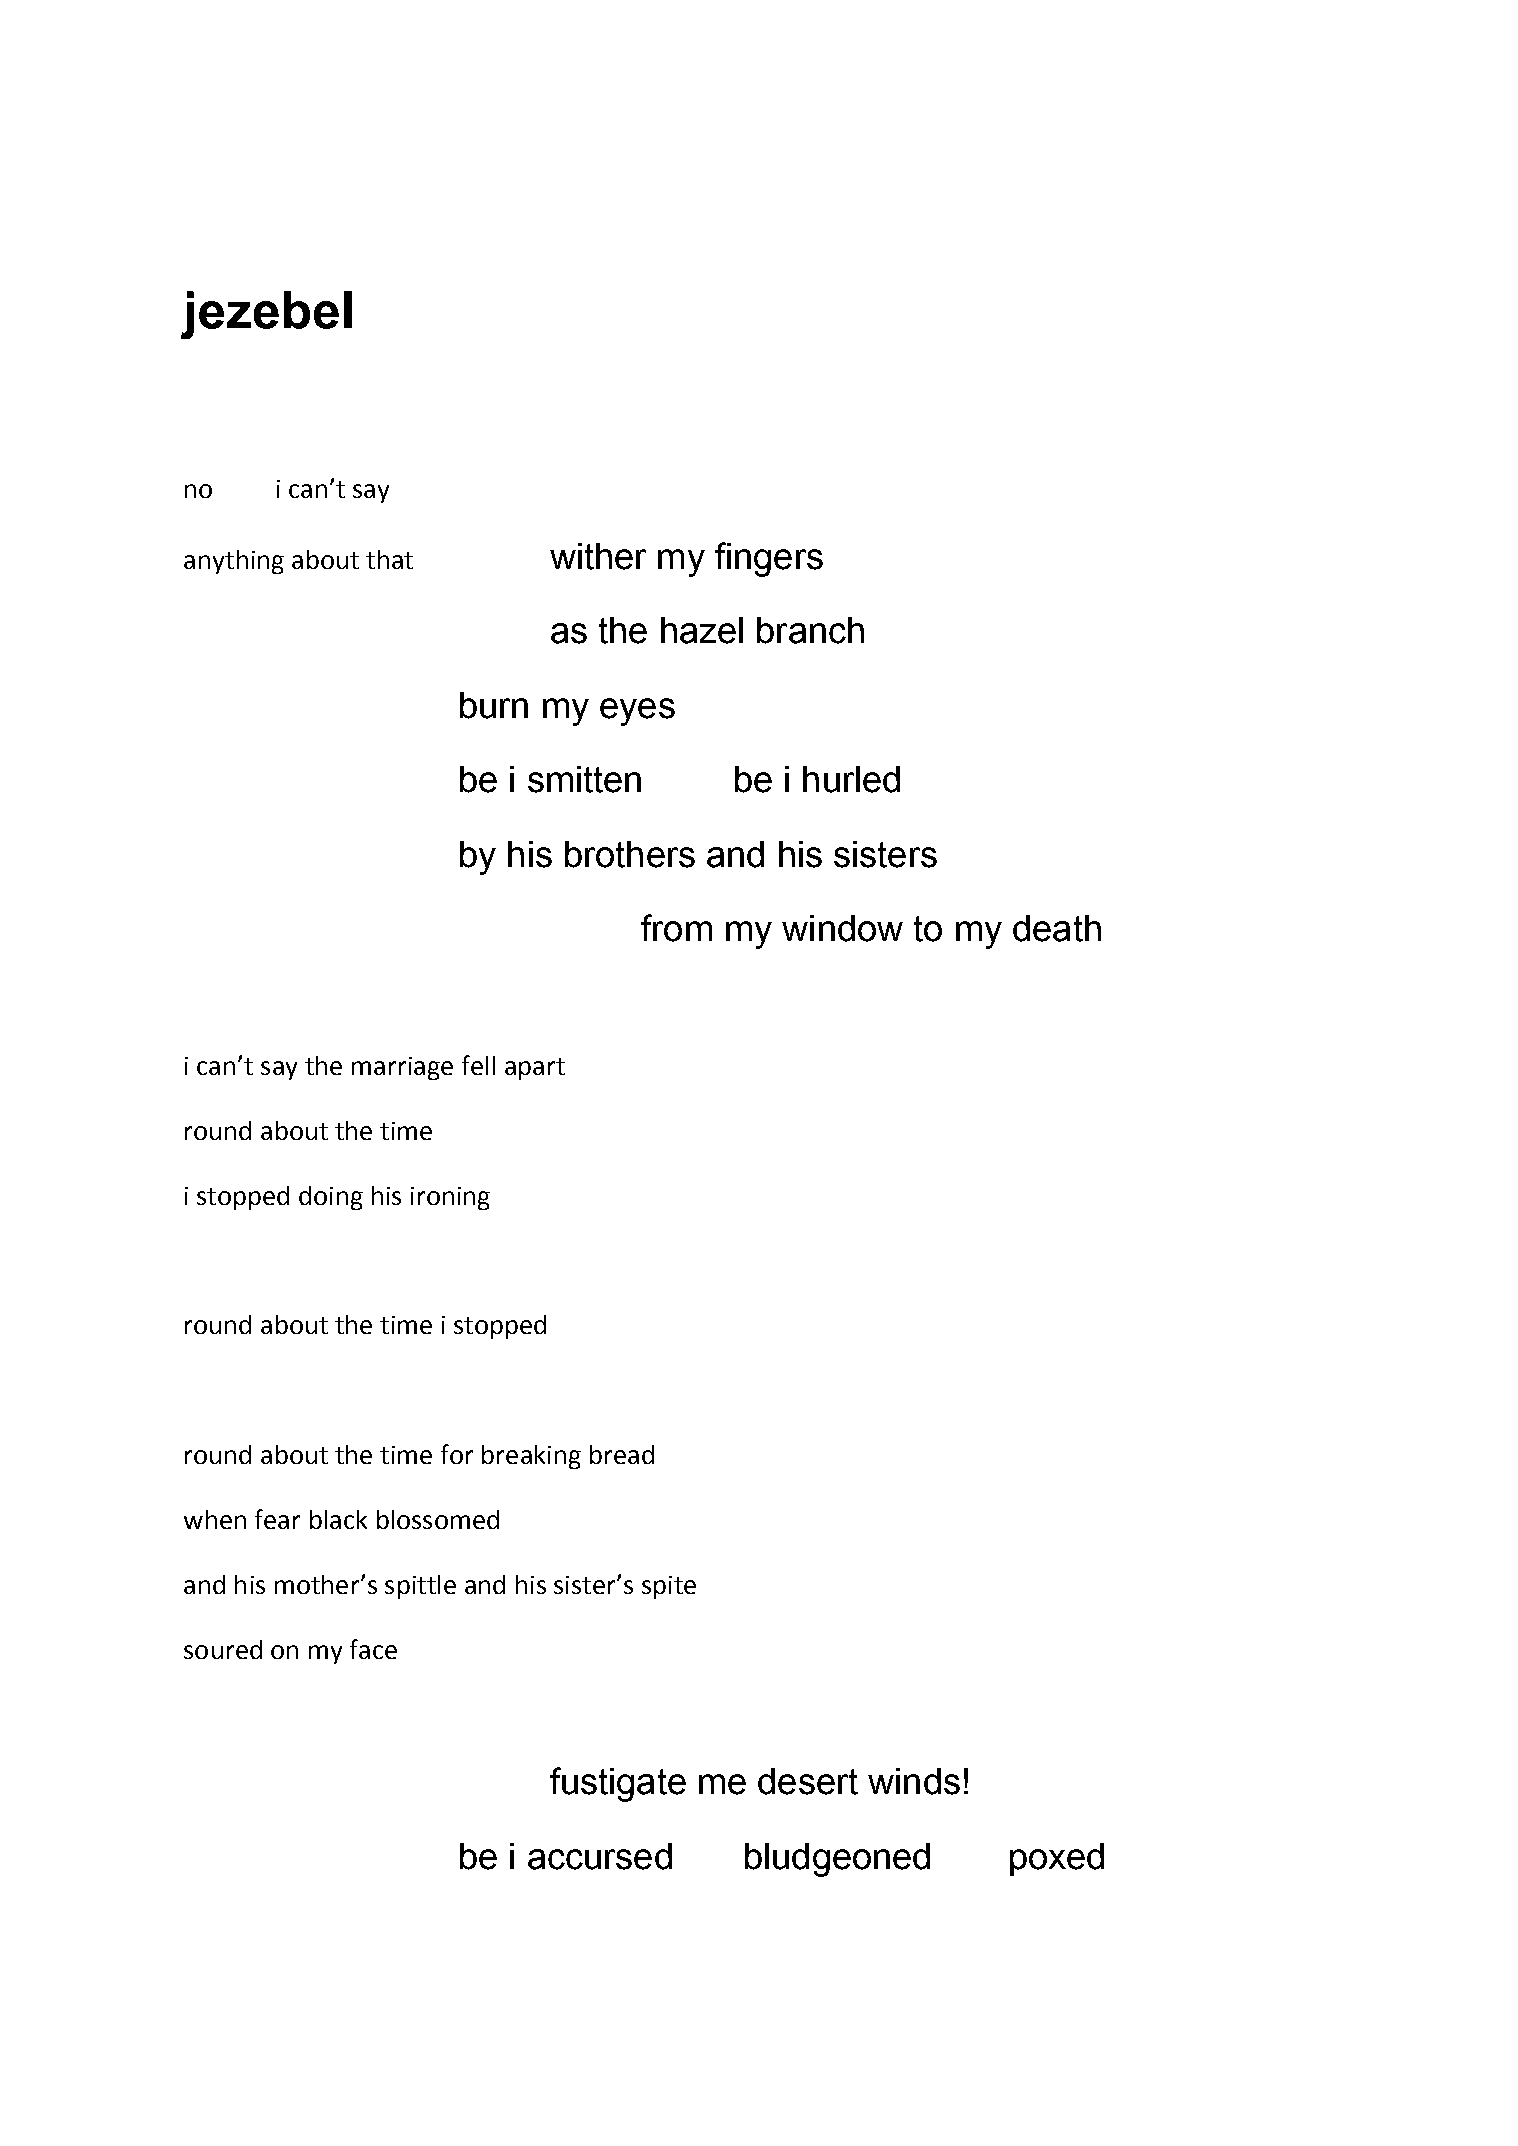 The width and height of the screenshot is (1518, 2146). I want to click on death, so click(1057, 928).
